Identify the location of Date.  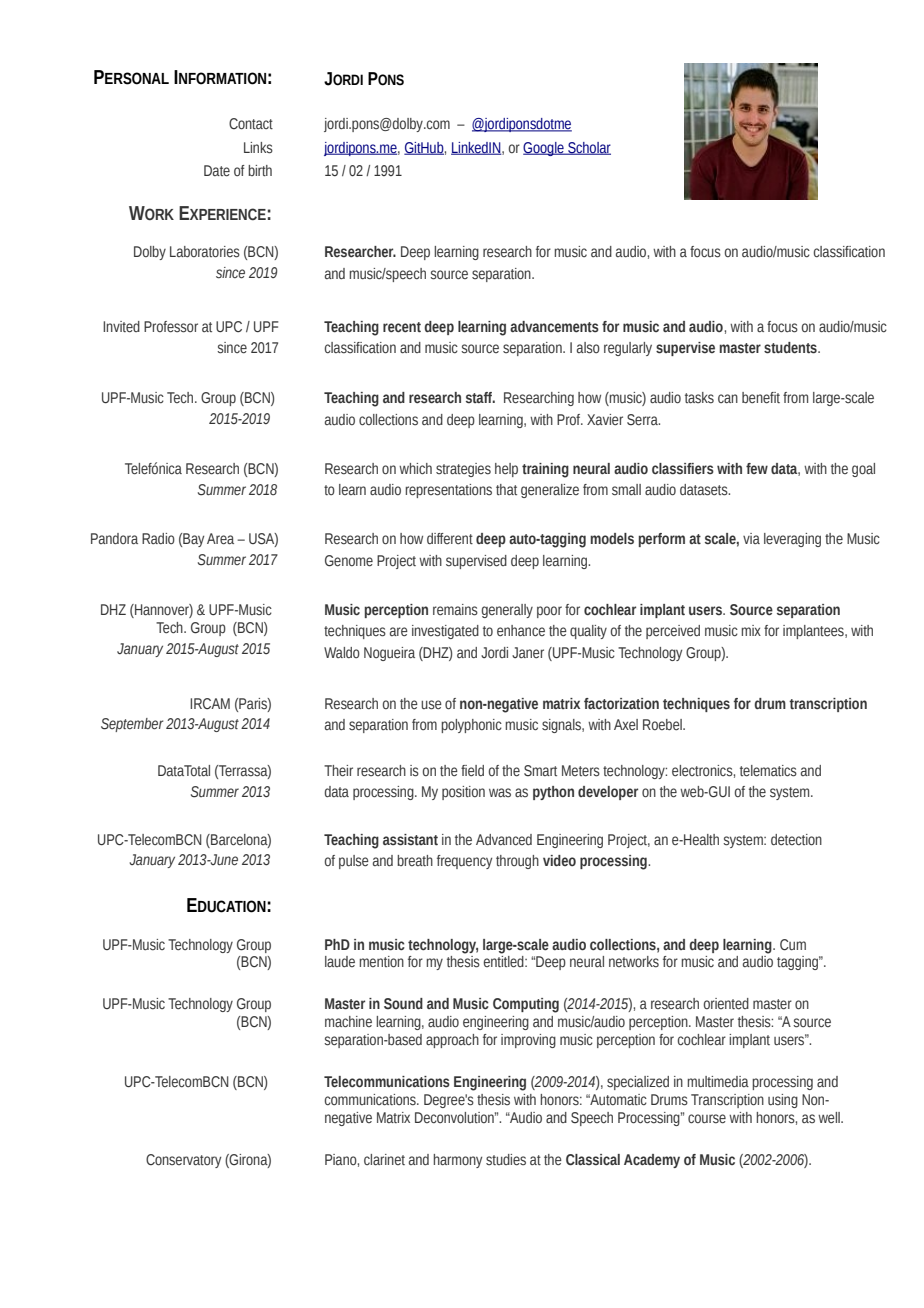
(217, 171).
